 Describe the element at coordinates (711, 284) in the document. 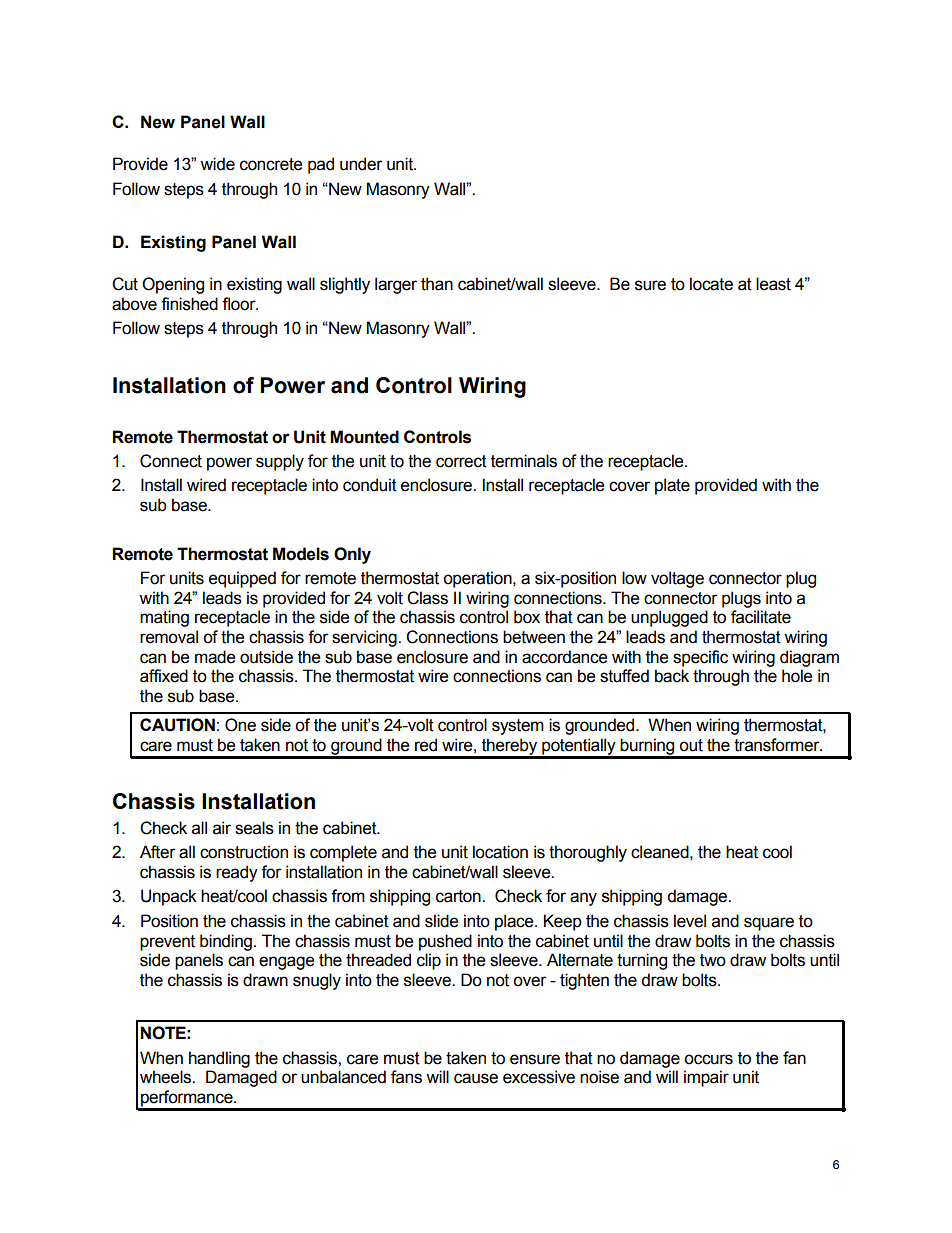

I see `locate` at that location.
